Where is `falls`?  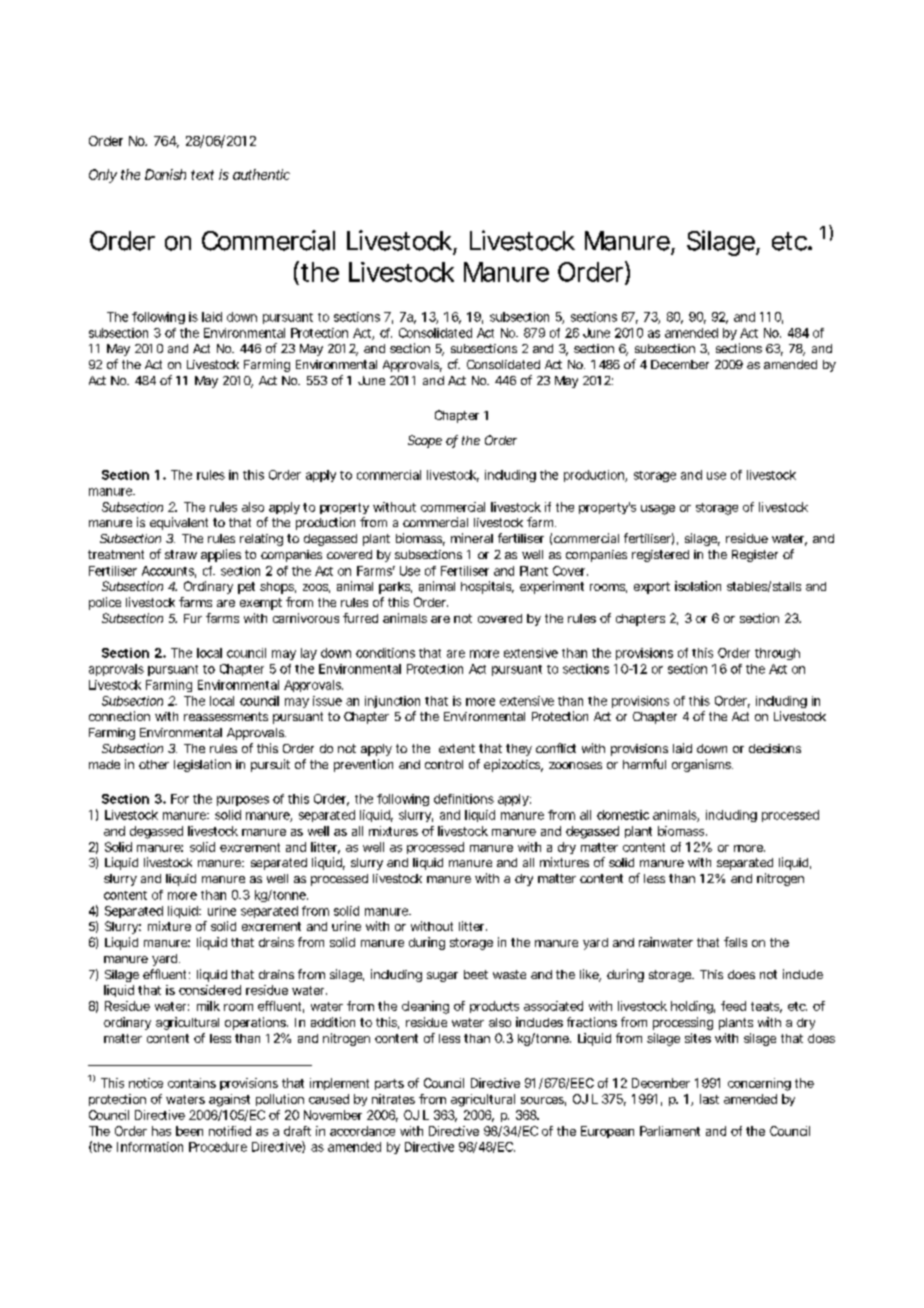
falls is located at coordinates (735, 942).
